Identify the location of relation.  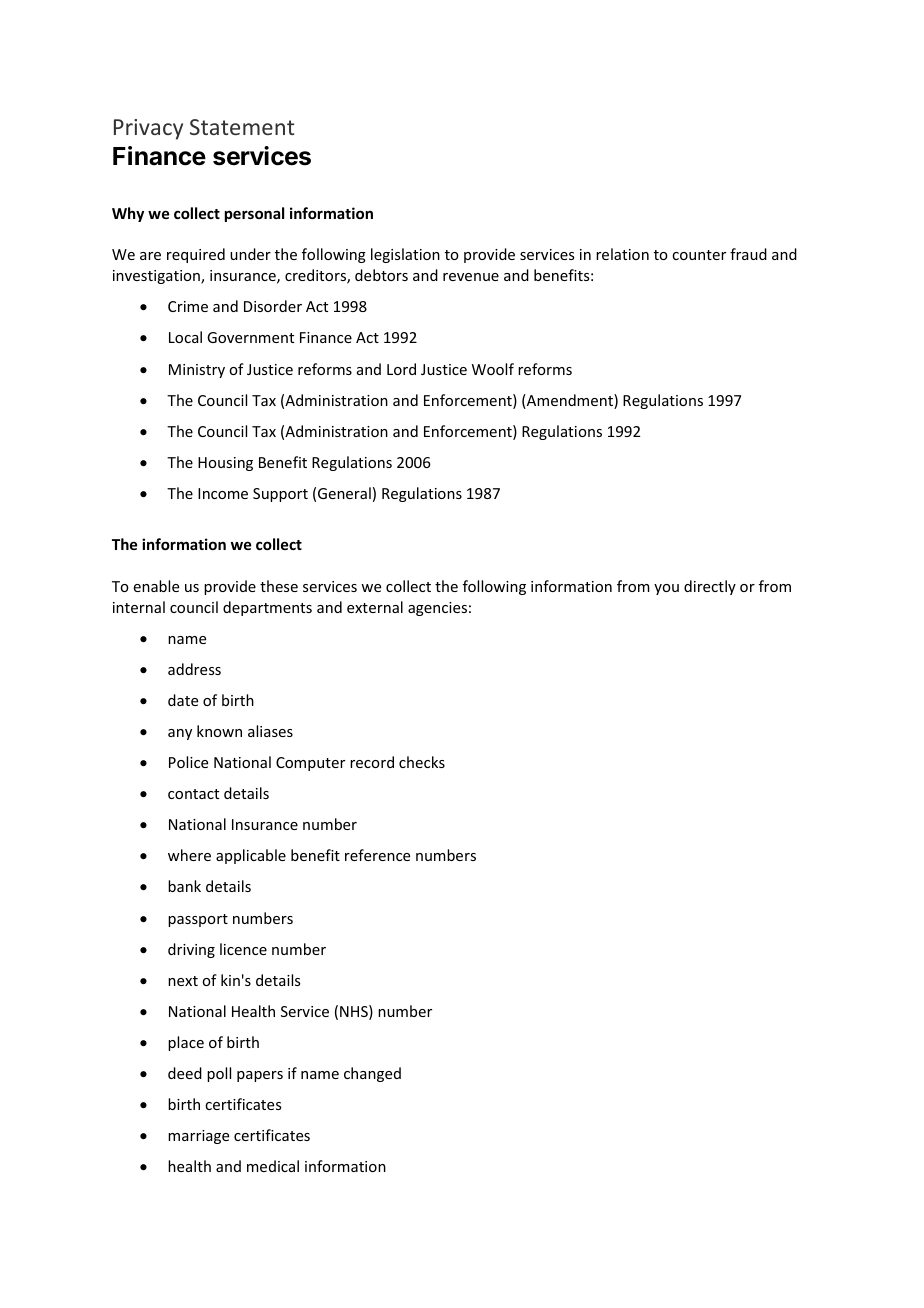
(622, 254).
